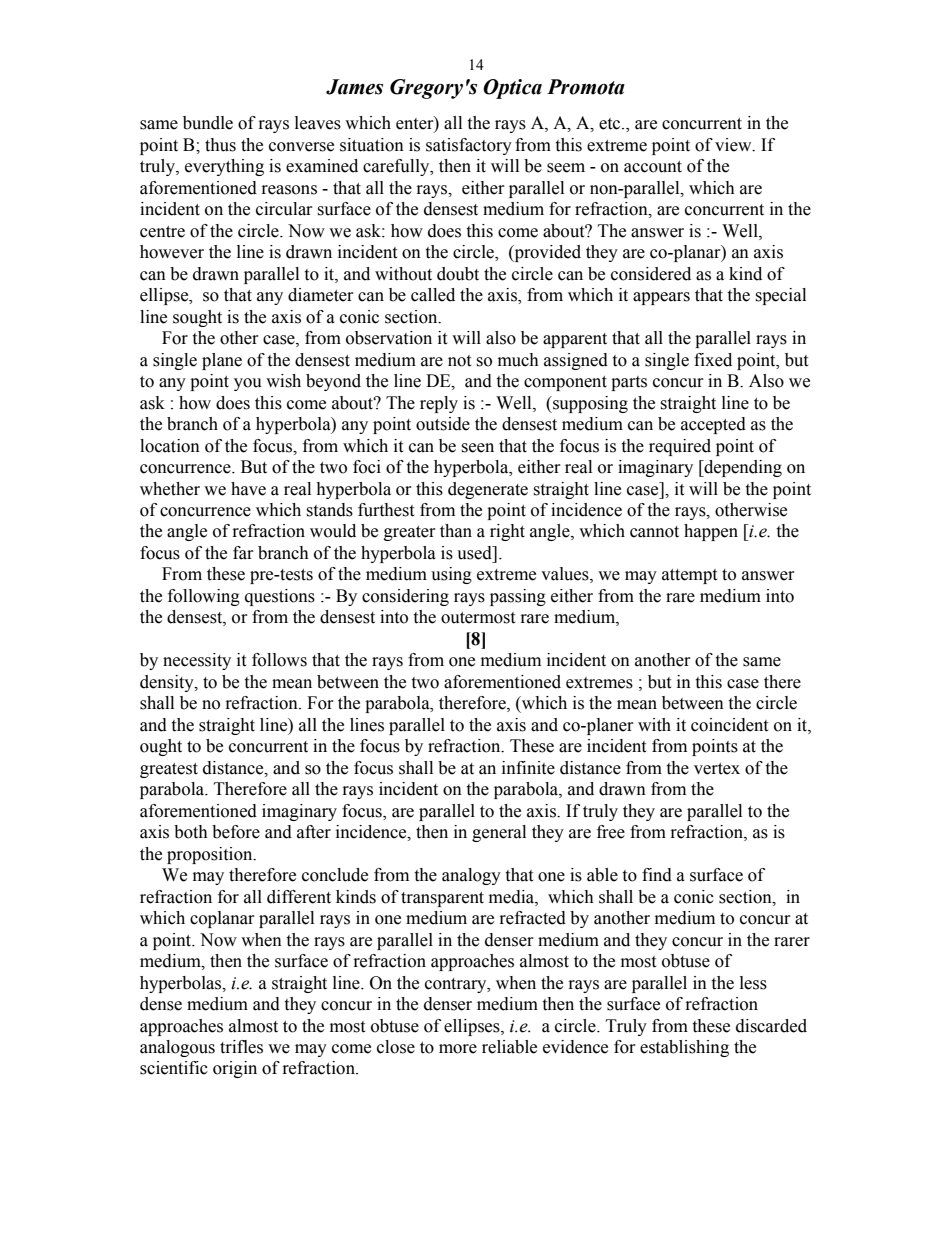  What do you see at coordinates (499, 833) in the image?
I see `general` at bounding box center [499, 833].
